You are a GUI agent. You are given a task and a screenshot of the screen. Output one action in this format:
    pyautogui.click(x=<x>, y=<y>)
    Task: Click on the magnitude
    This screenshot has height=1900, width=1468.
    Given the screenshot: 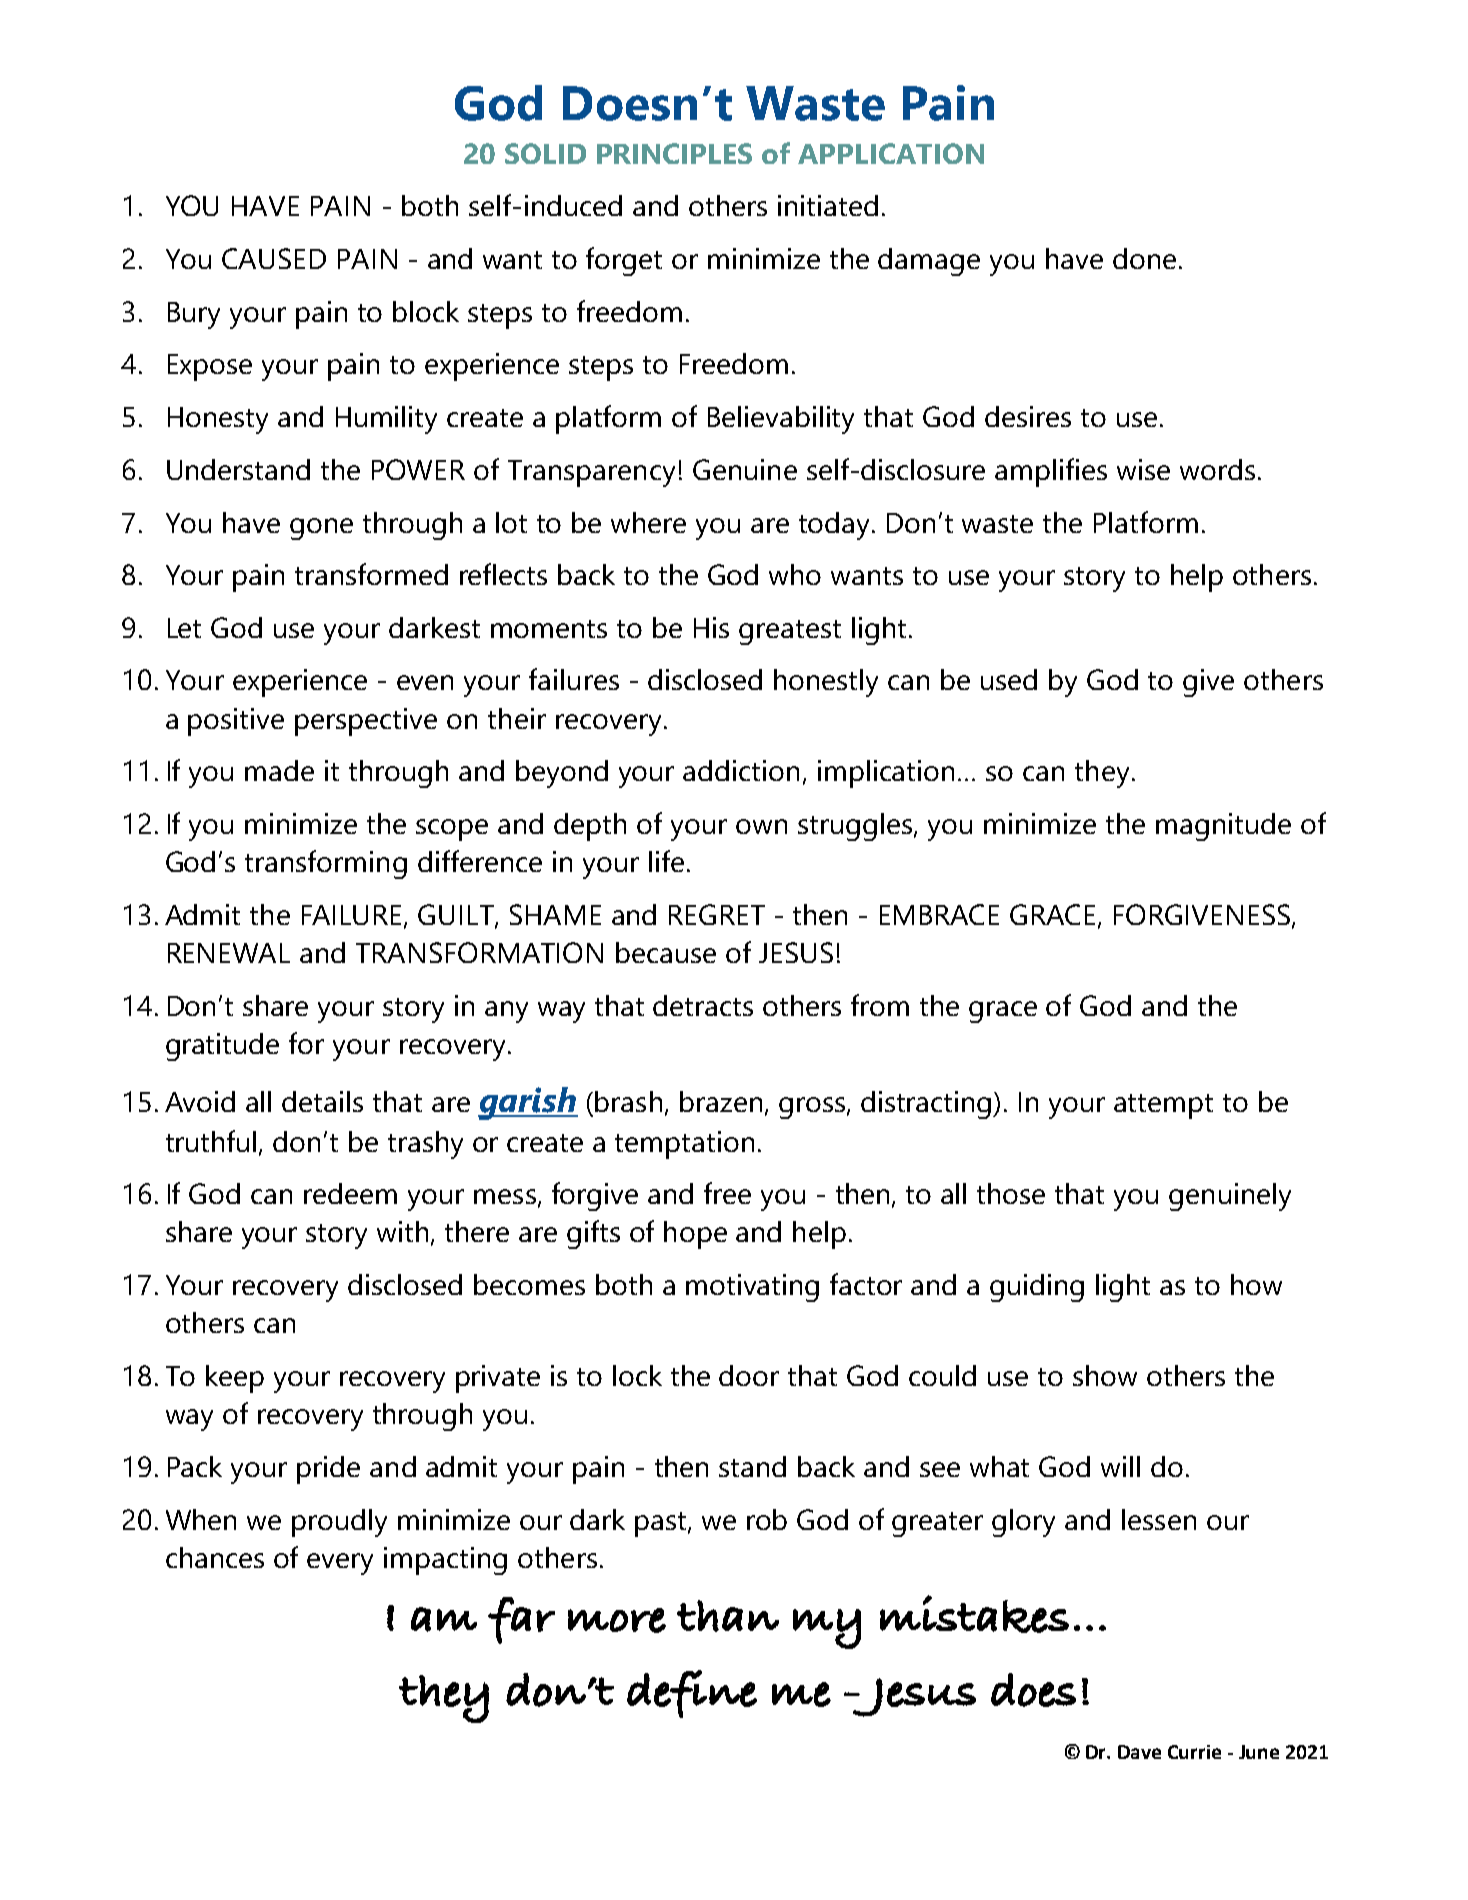 What is the action you would take?
    pyautogui.click(x=1223, y=827)
